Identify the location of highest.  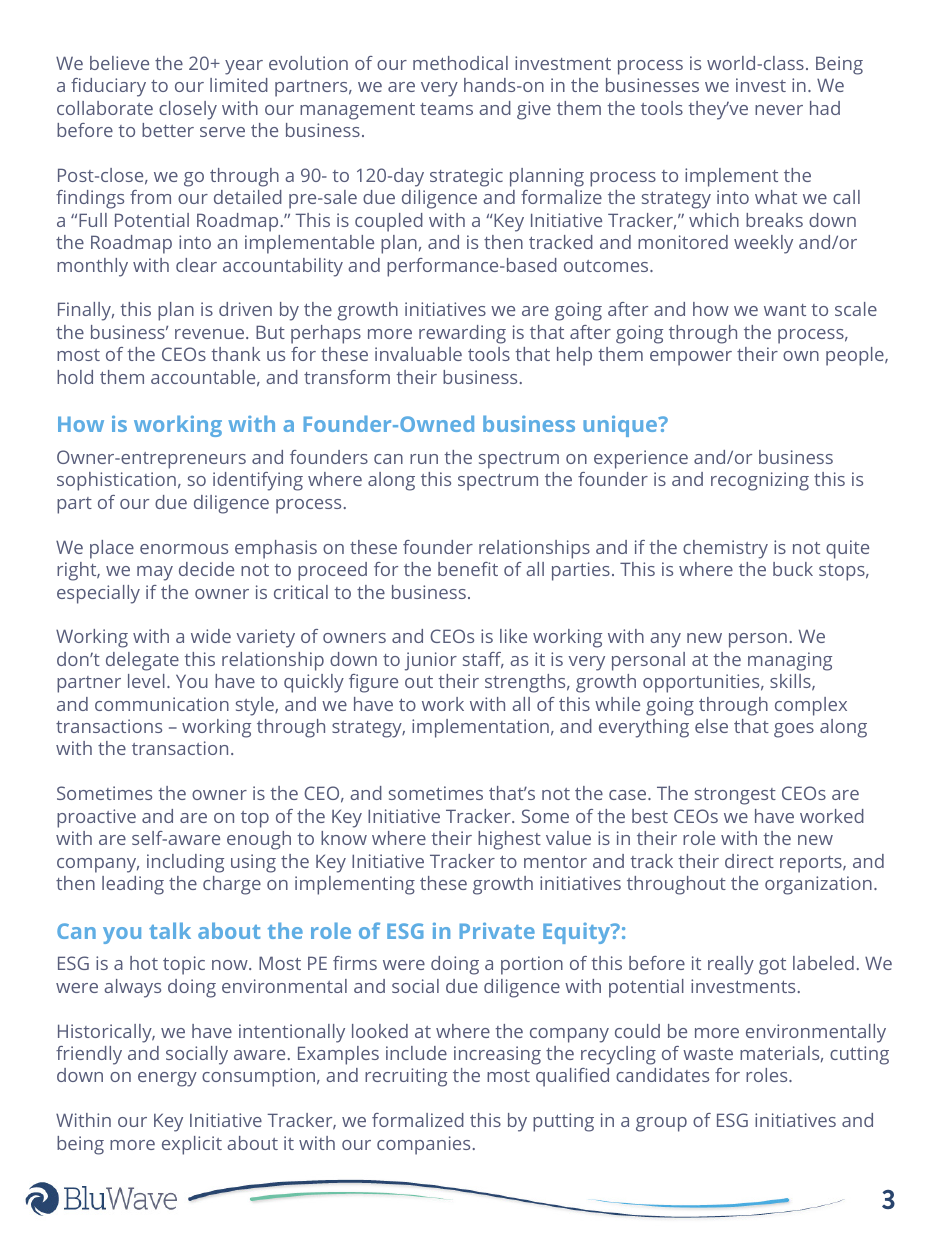
(509, 840).
